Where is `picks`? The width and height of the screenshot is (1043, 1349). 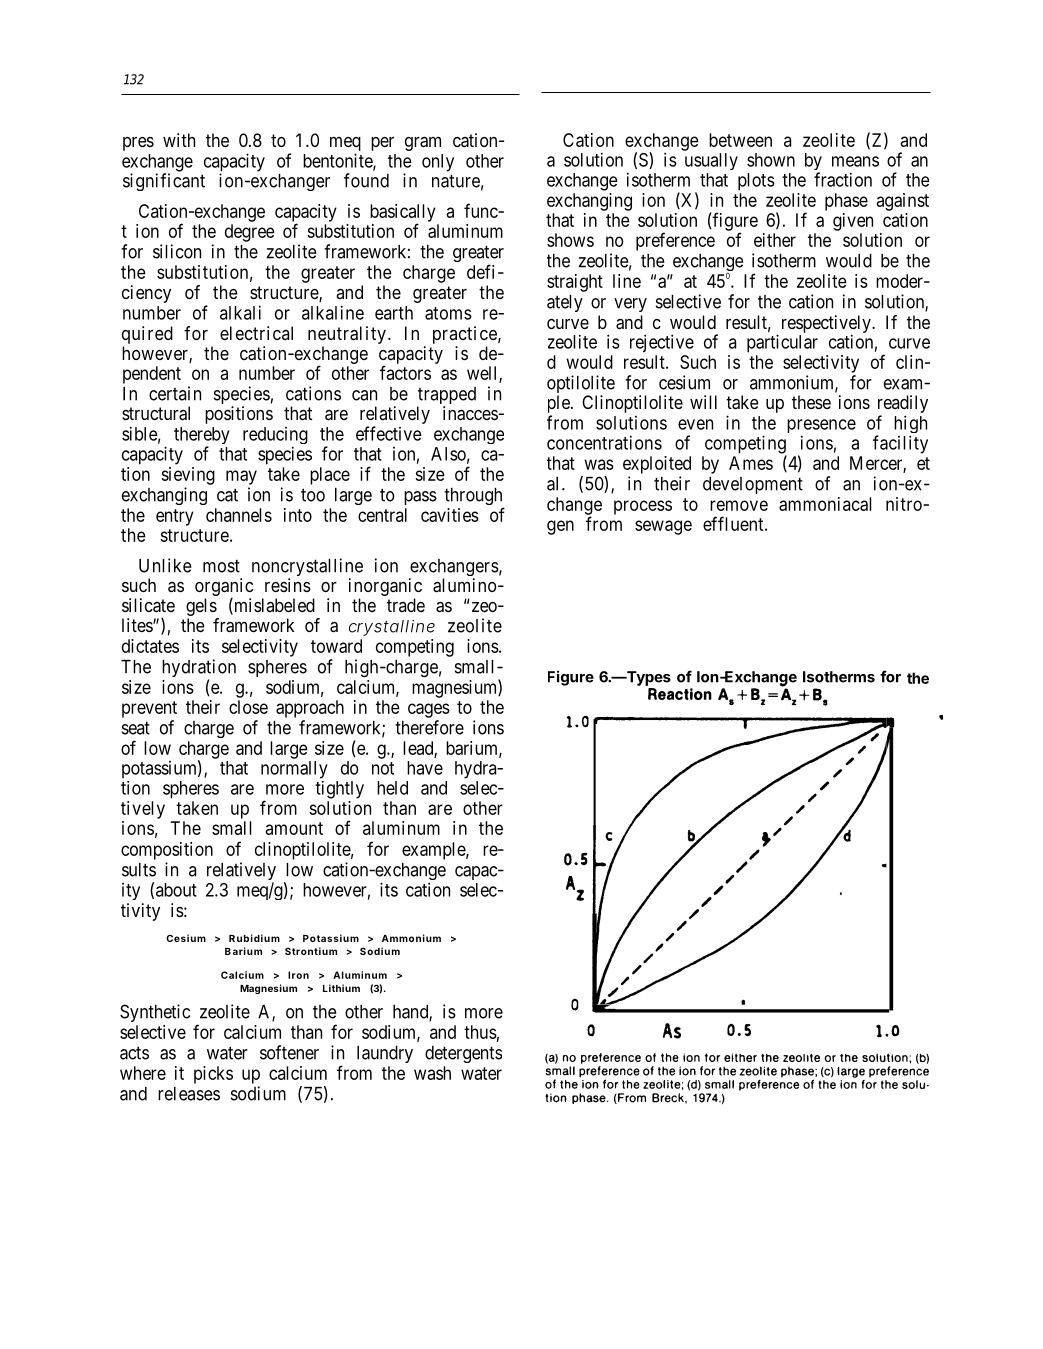 picks is located at coordinates (213, 1075).
